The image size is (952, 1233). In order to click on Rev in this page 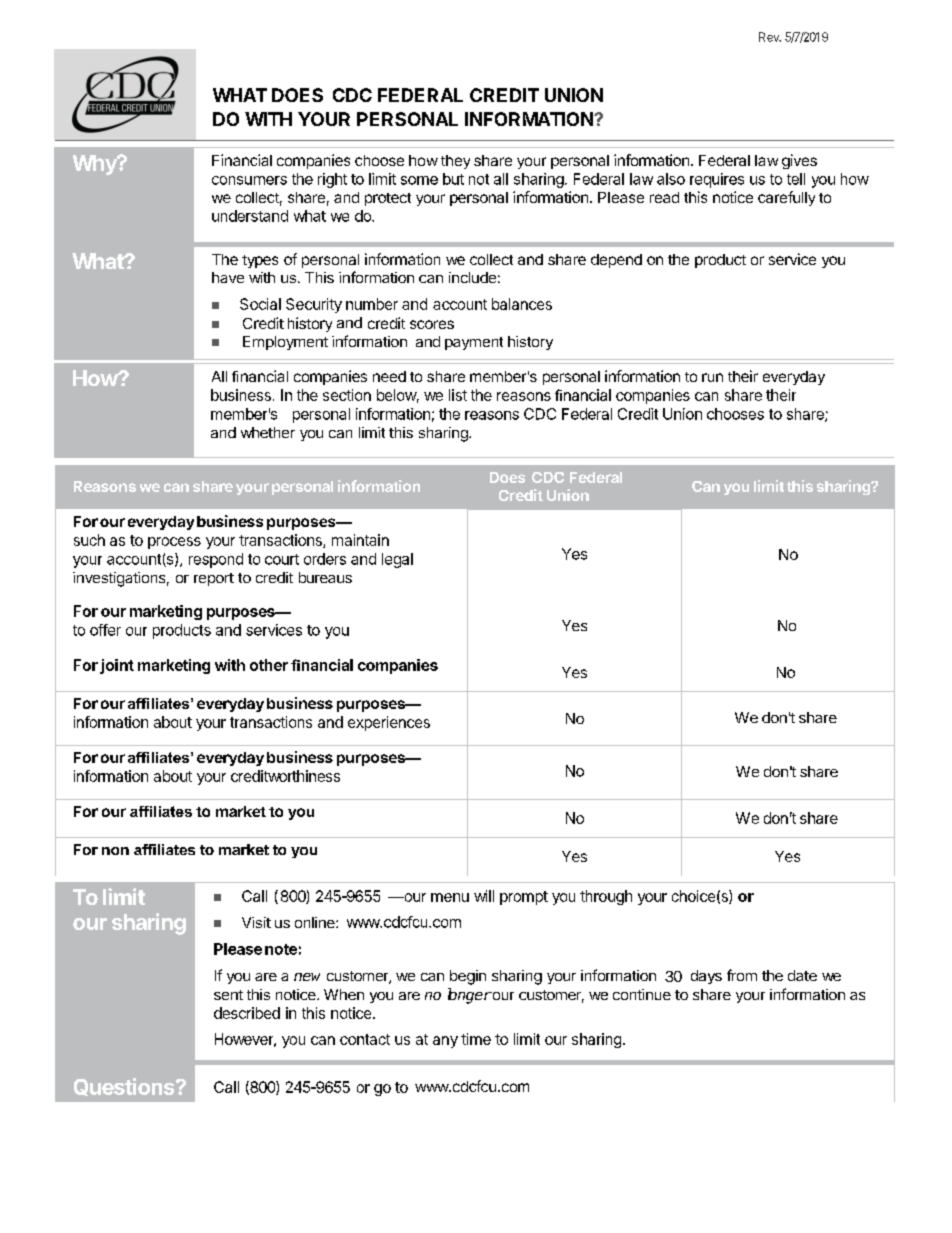, I will do `click(770, 37)`.
